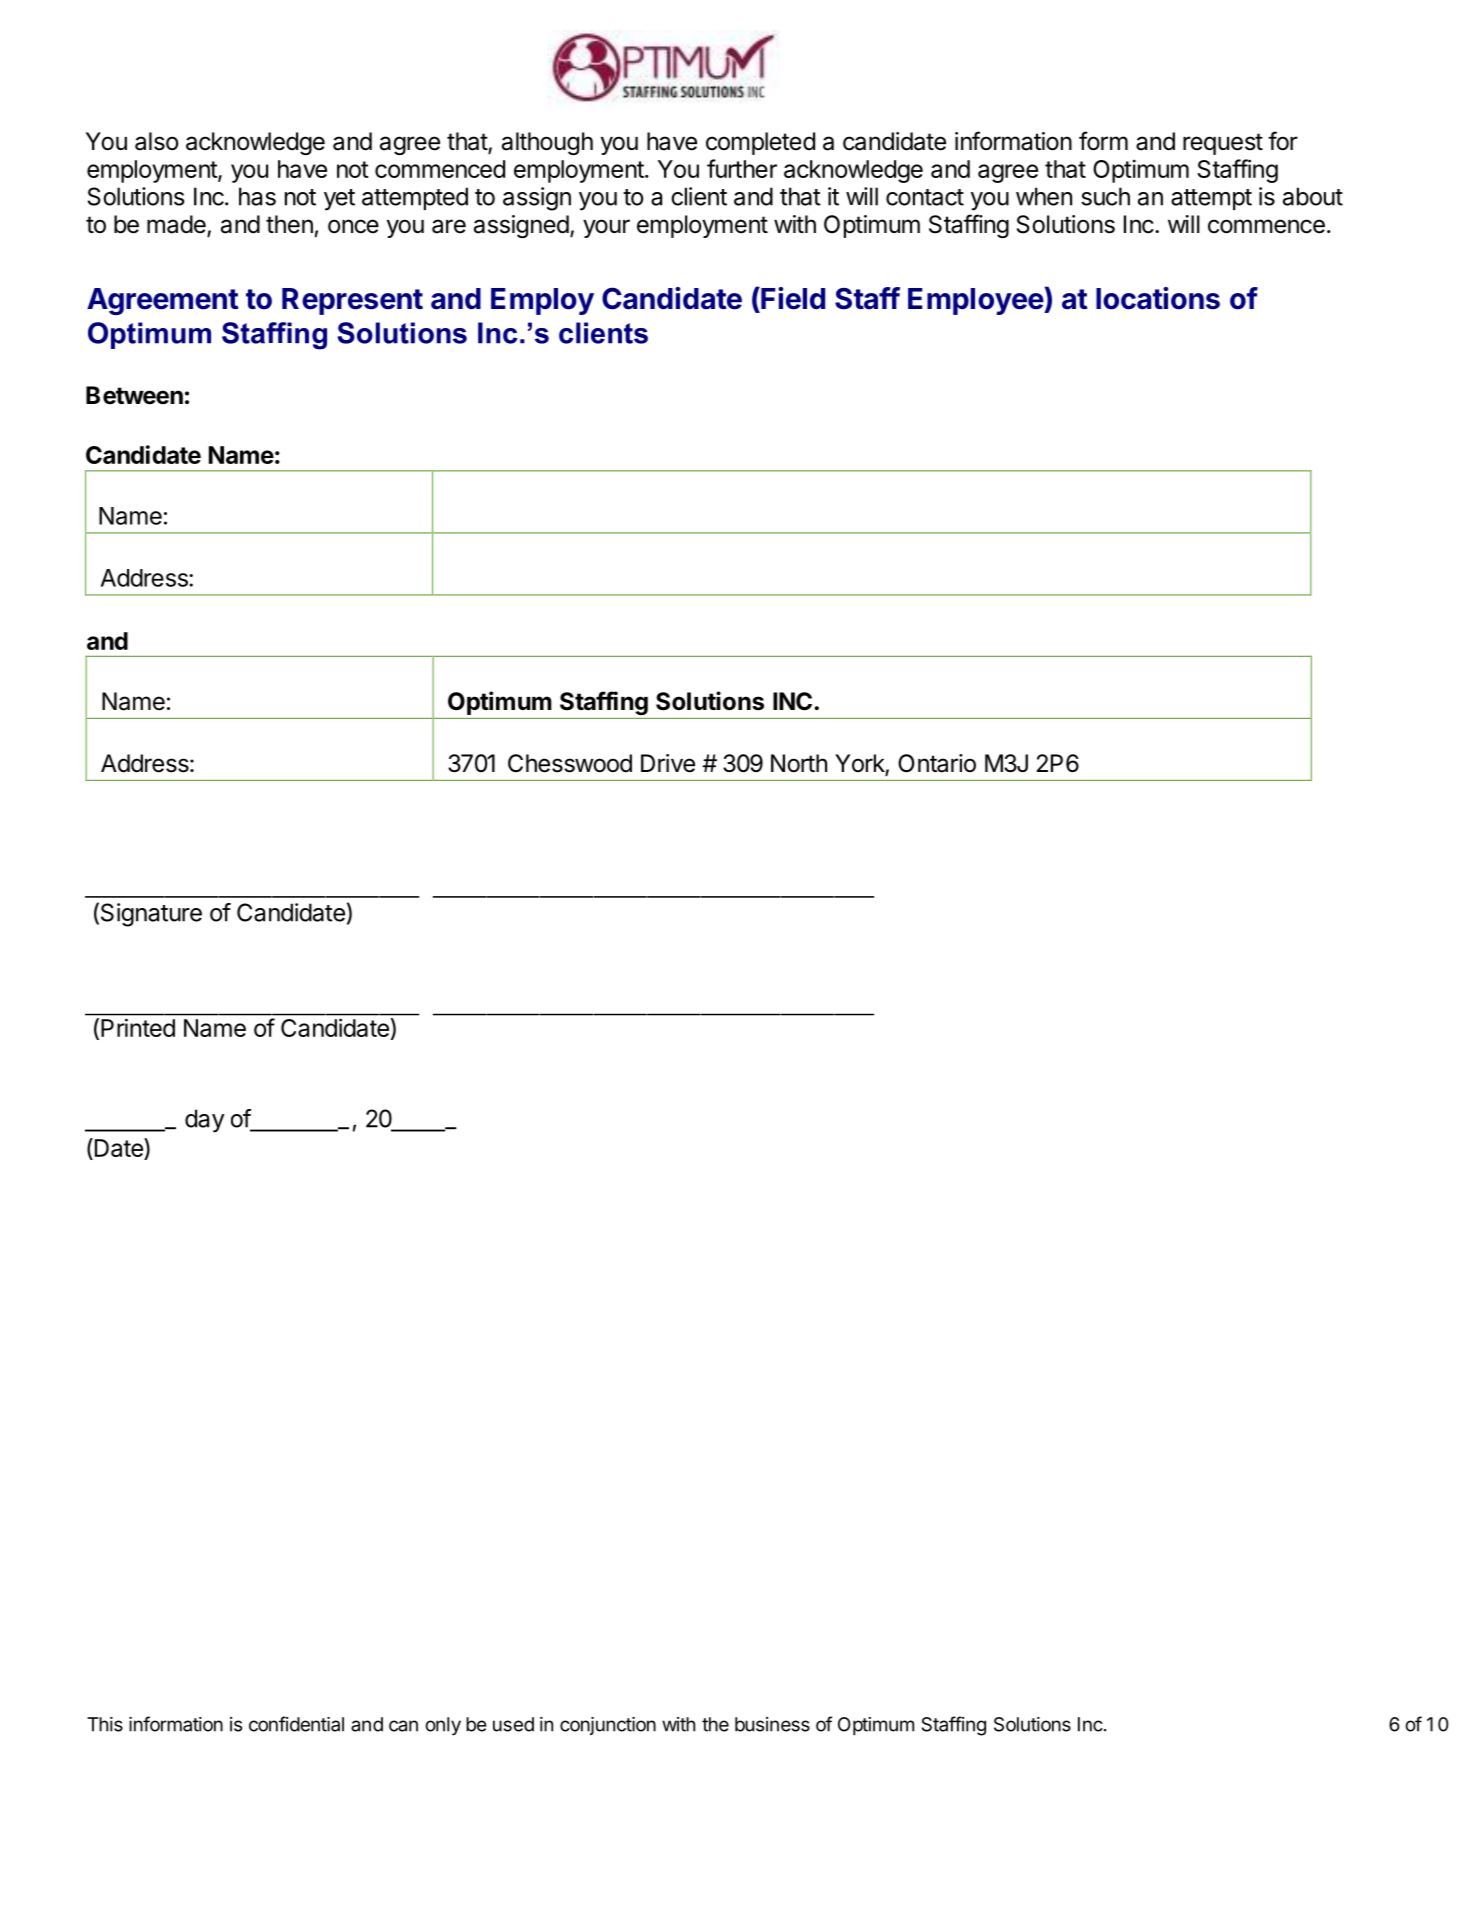  What do you see at coordinates (860, 764) in the screenshot?
I see `York` at bounding box center [860, 764].
